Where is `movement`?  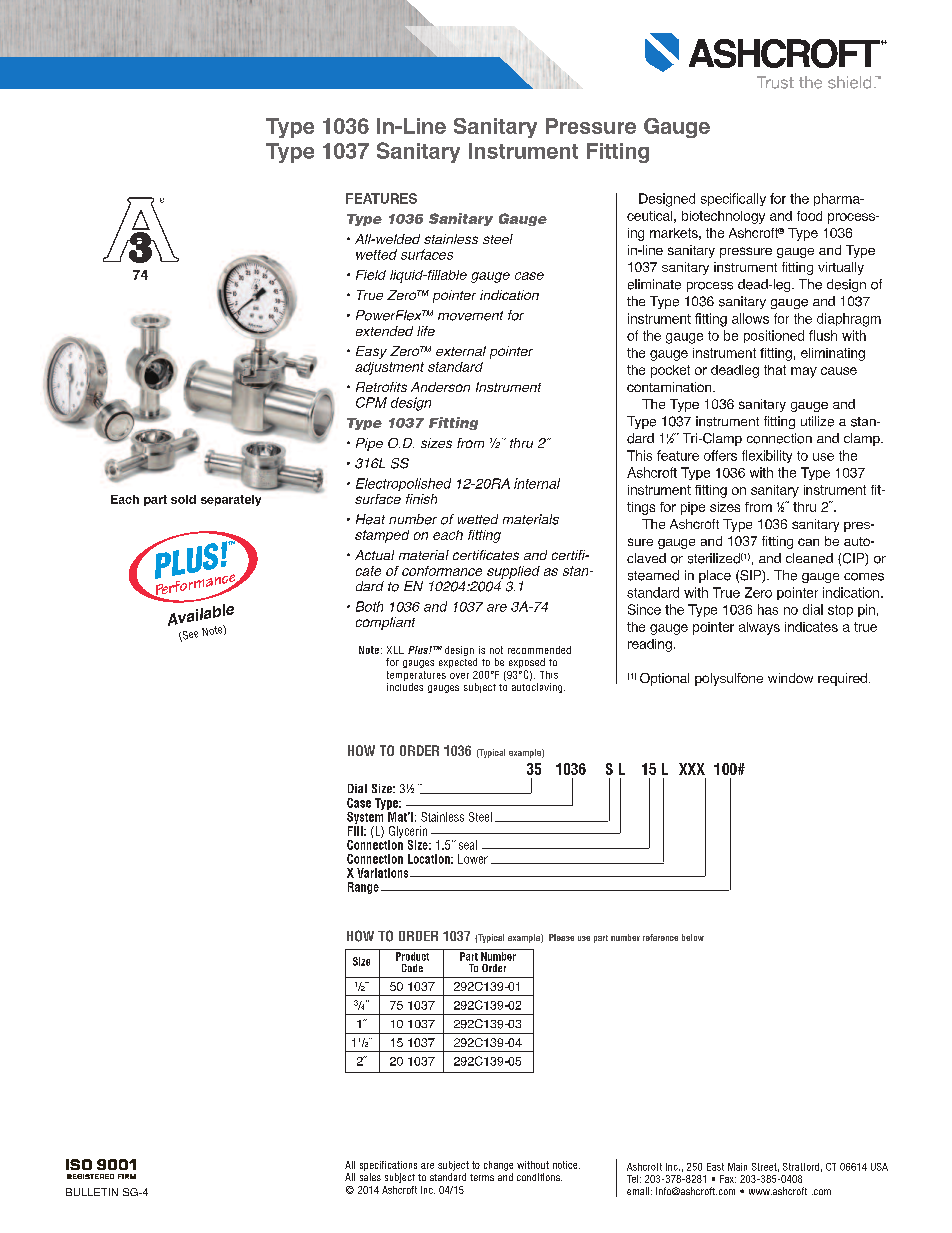 movement is located at coordinates (470, 316).
